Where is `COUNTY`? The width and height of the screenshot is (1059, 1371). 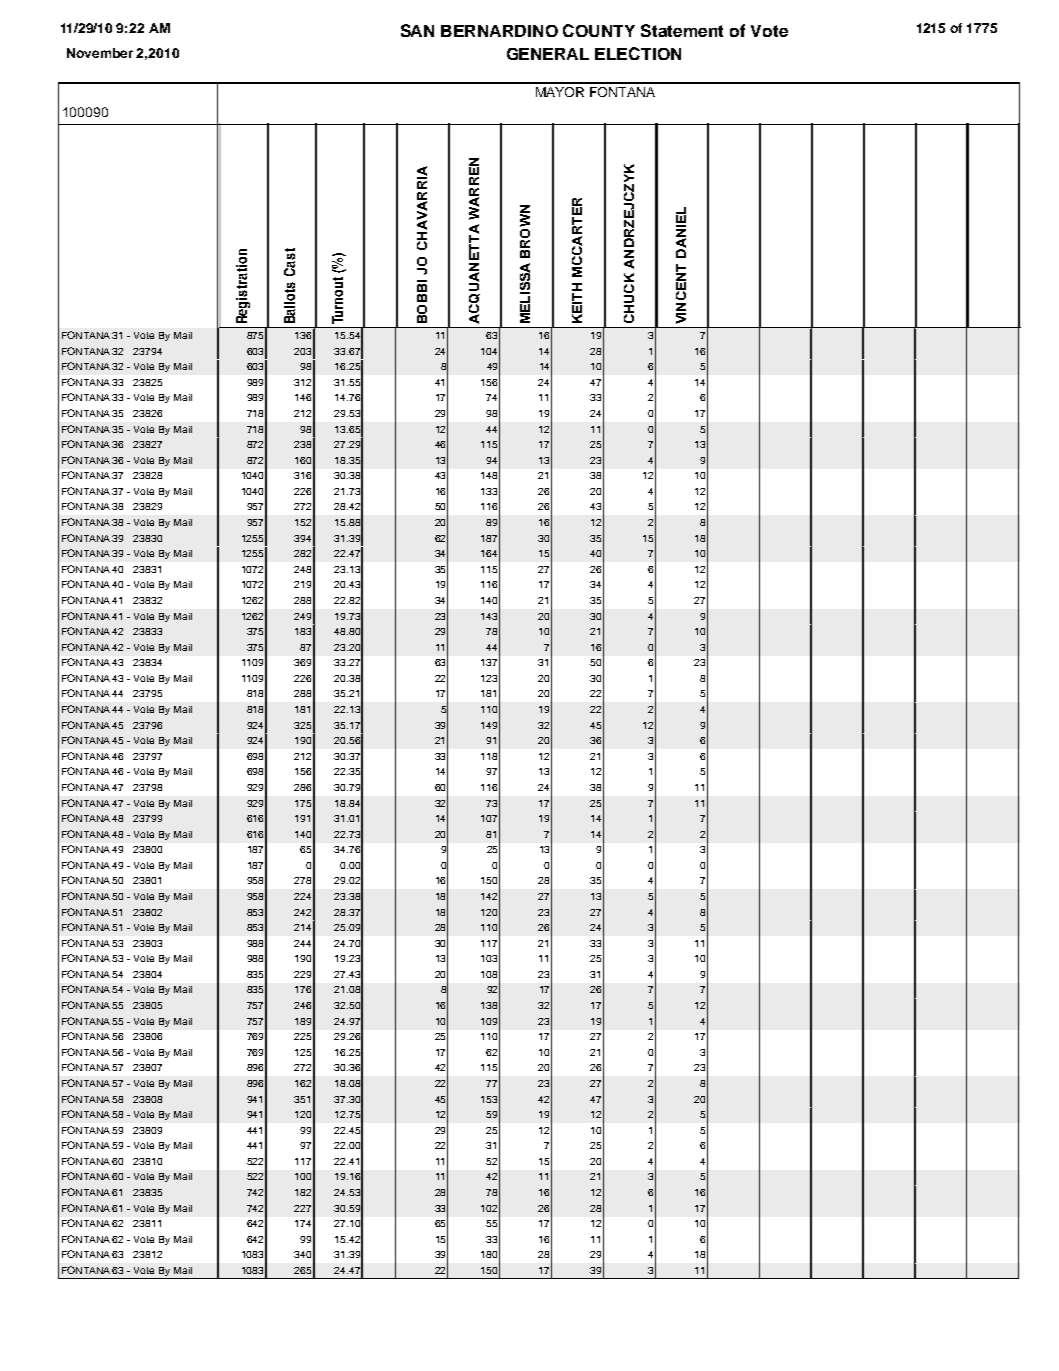
COUNTY is located at coordinates (599, 30).
